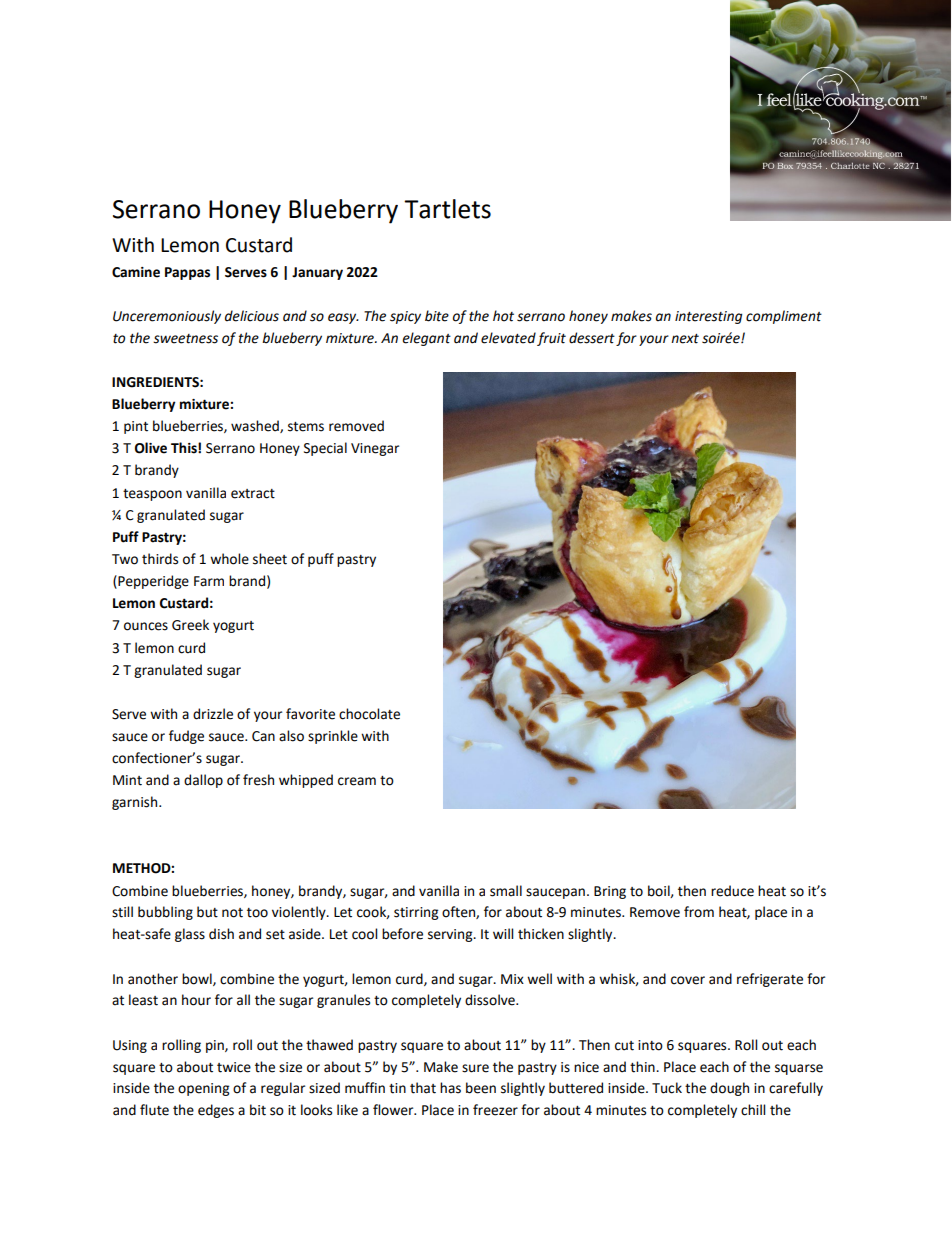 Image resolution: width=952 pixels, height=1233 pixels. What do you see at coordinates (167, 317) in the screenshot?
I see `Unceremoniously` at bounding box center [167, 317].
